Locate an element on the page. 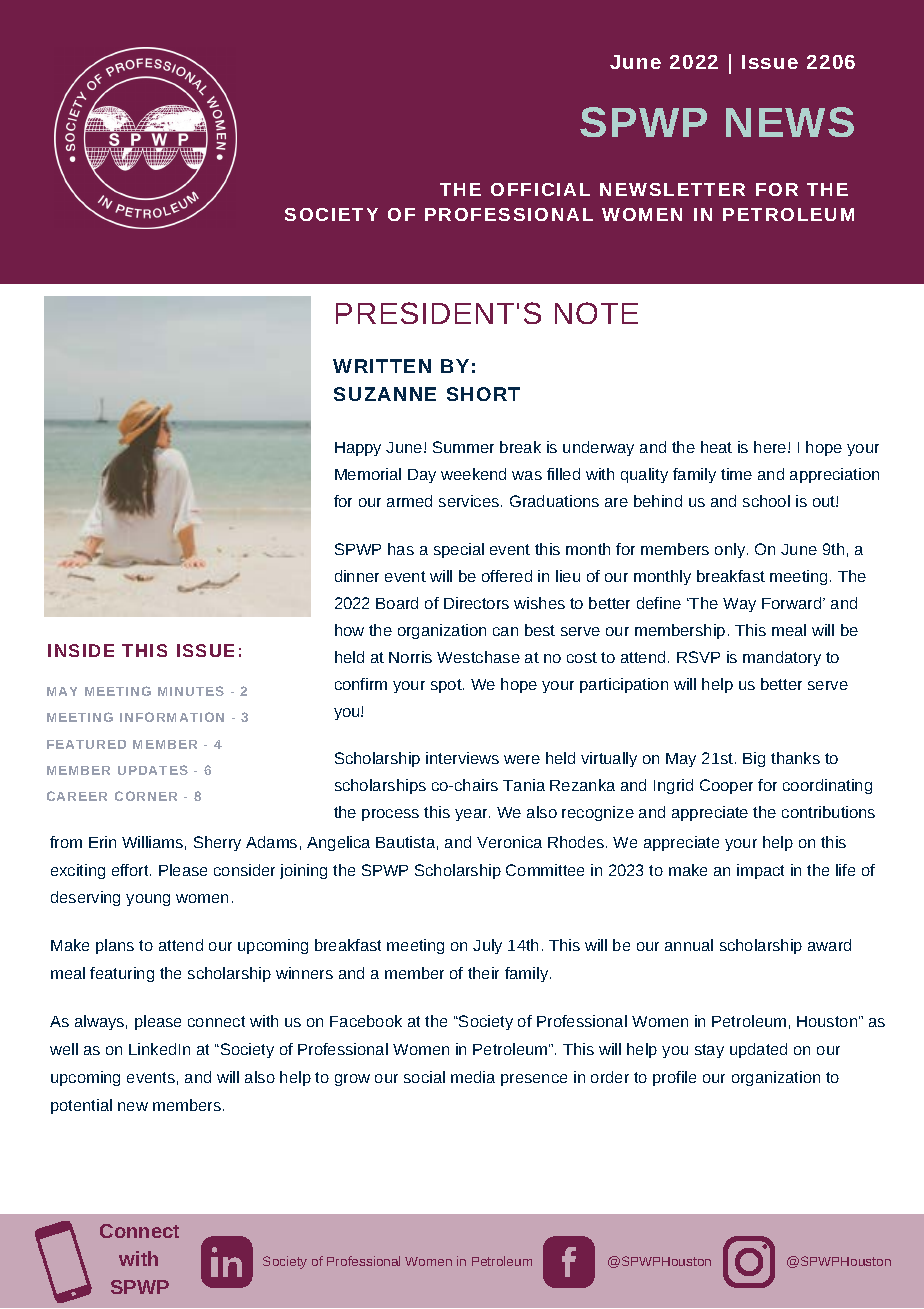 The image size is (924, 1309). potential is located at coordinates (81, 1106).
